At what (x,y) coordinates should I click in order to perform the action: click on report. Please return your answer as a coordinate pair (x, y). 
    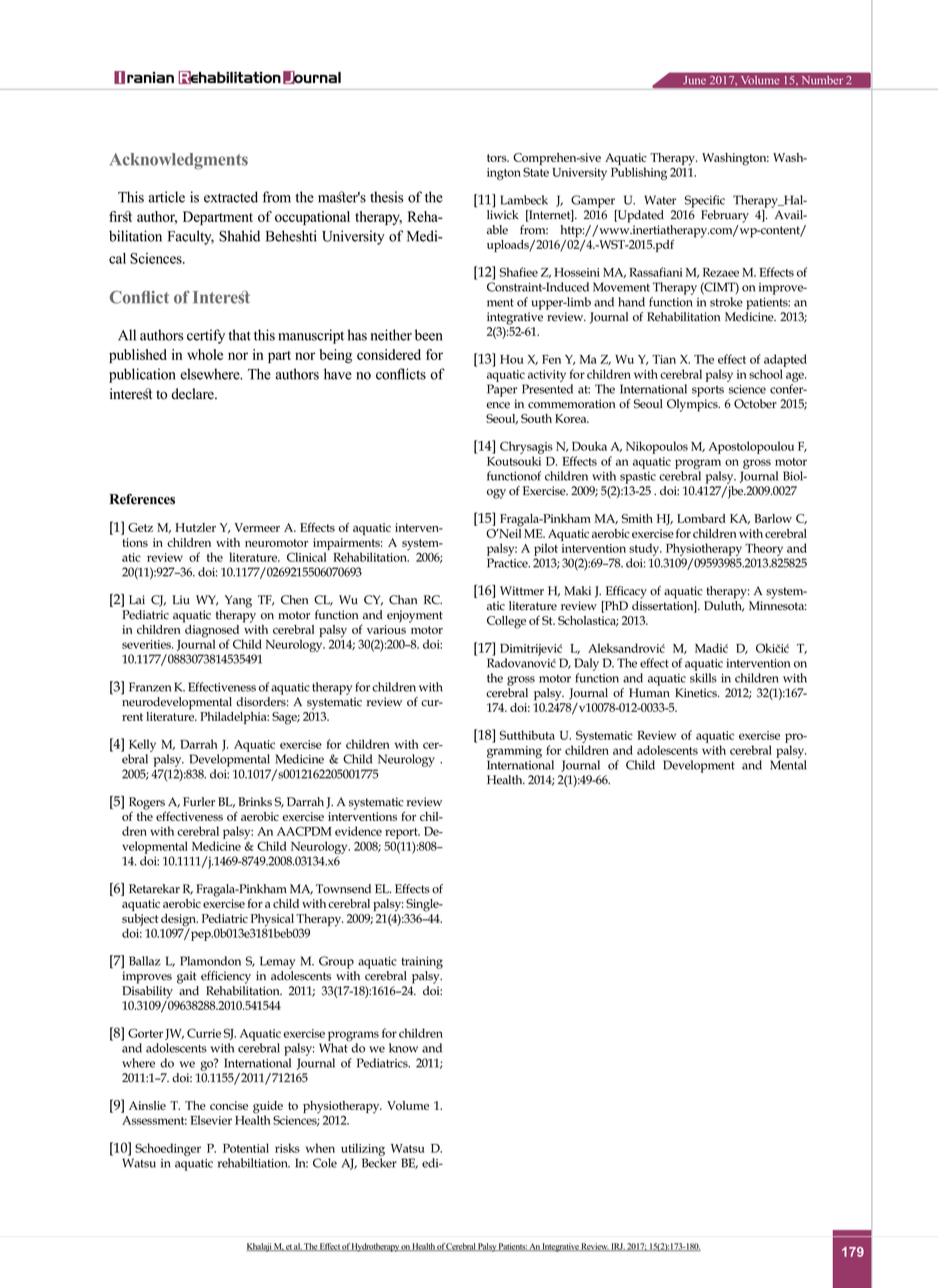
    Looking at the image, I should click on (402, 835).
